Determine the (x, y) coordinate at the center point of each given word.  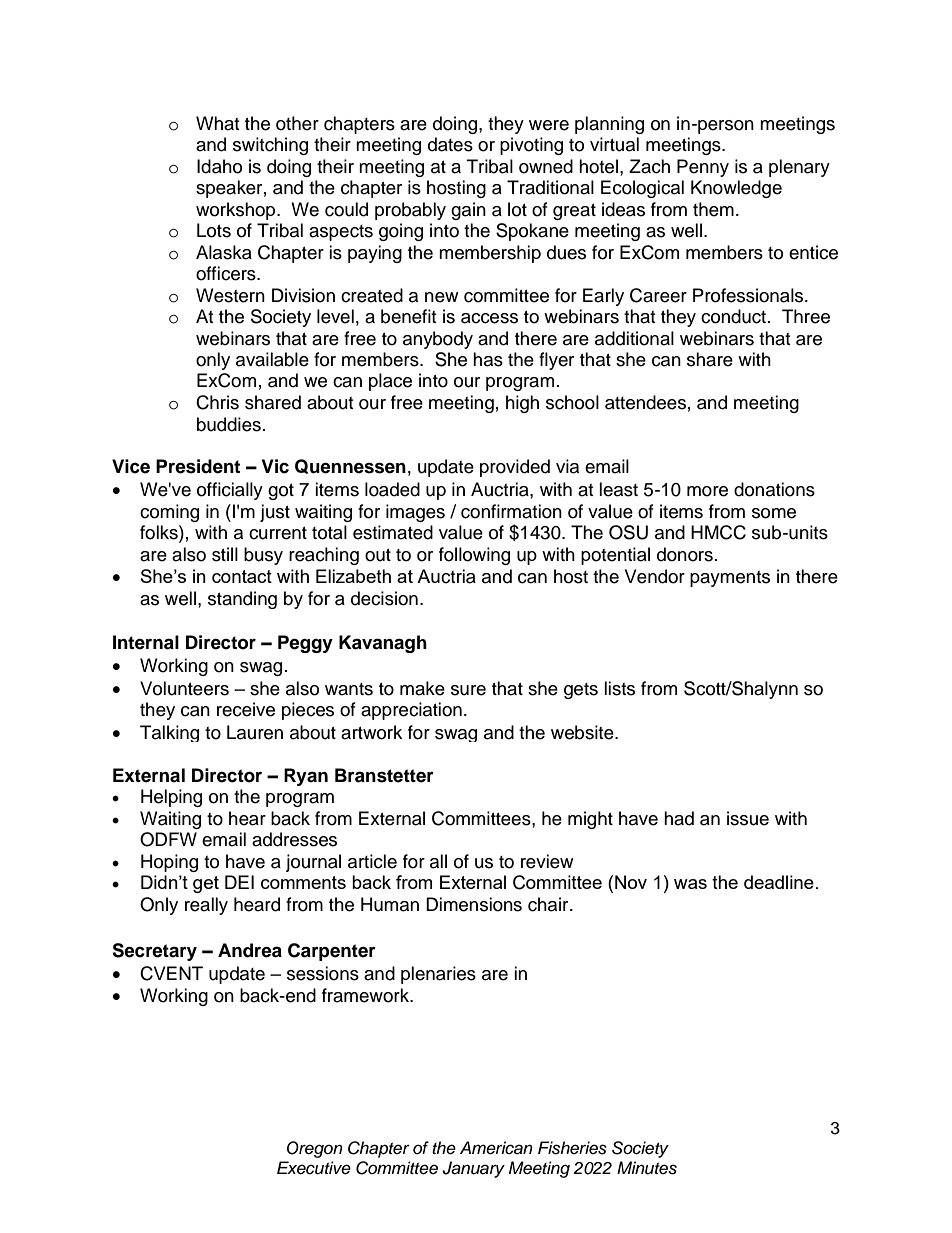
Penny (703, 168)
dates (450, 144)
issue (748, 818)
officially (230, 491)
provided (515, 468)
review (547, 861)
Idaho (219, 166)
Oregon (315, 1149)
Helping (171, 798)
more (707, 491)
